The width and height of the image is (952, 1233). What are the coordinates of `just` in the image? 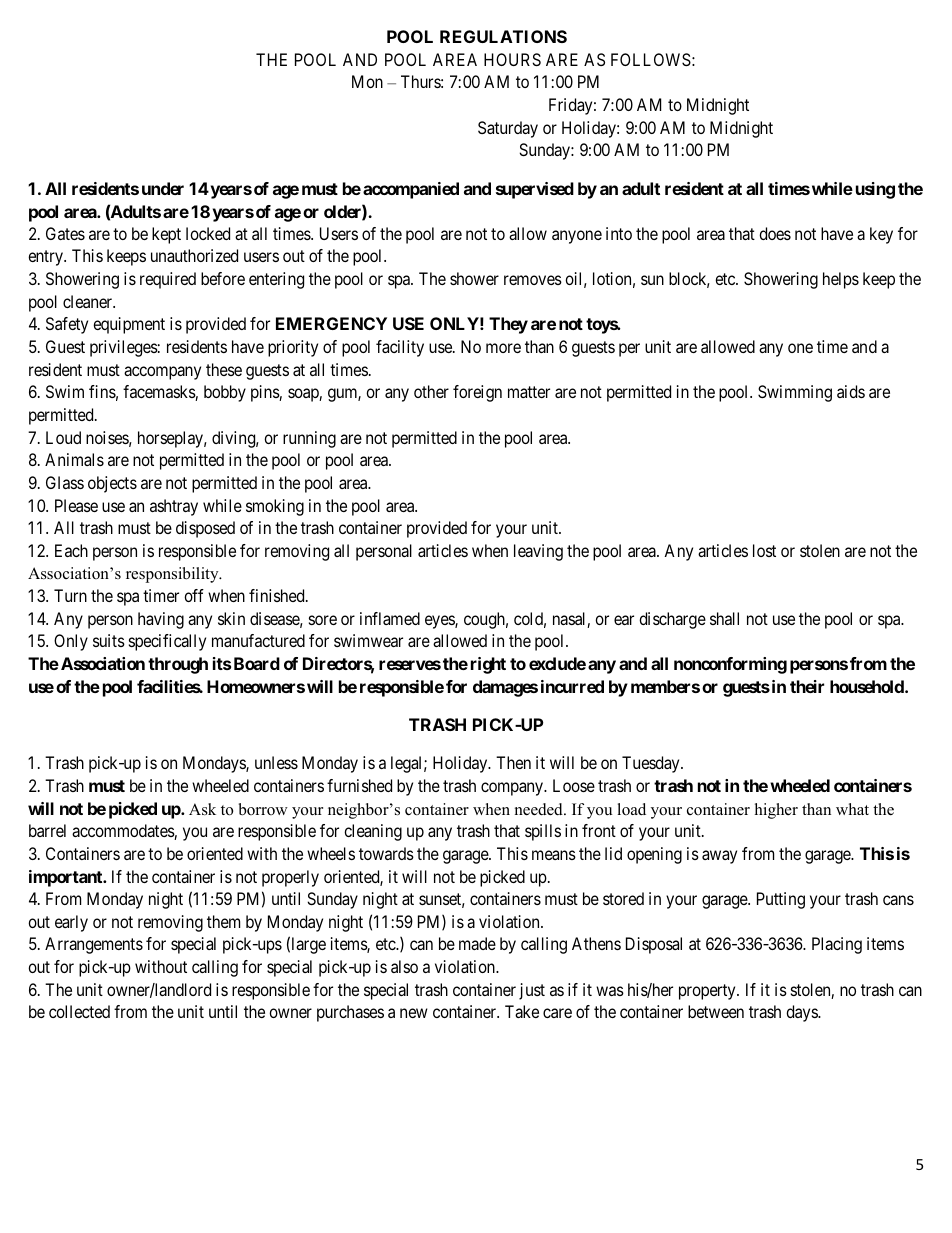 It's located at (532, 991).
